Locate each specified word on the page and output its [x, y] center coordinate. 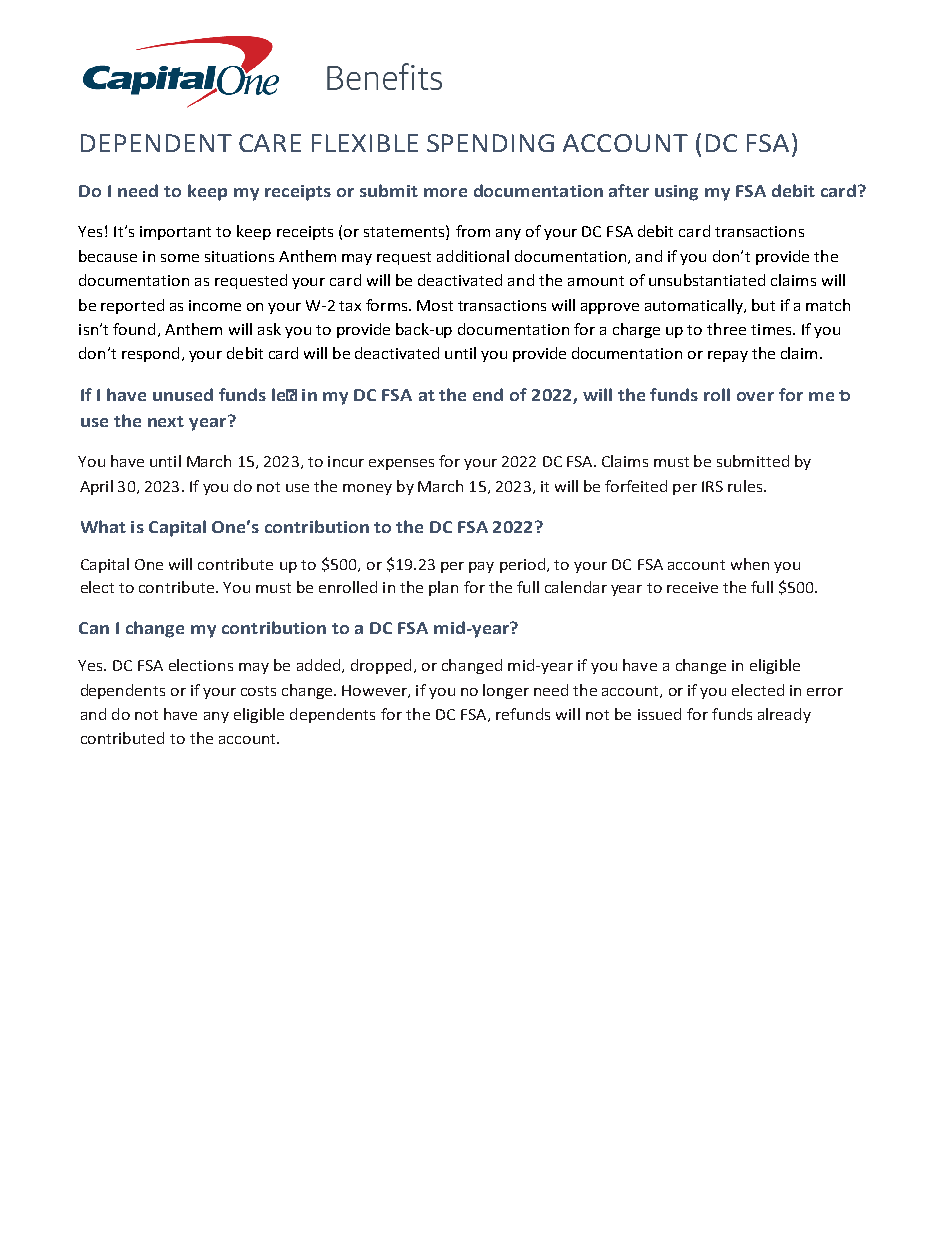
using [676, 193]
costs [258, 691]
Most [435, 305]
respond [150, 354]
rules [746, 486]
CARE [270, 143]
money [367, 489]
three [726, 329]
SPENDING [490, 143]
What [103, 526]
